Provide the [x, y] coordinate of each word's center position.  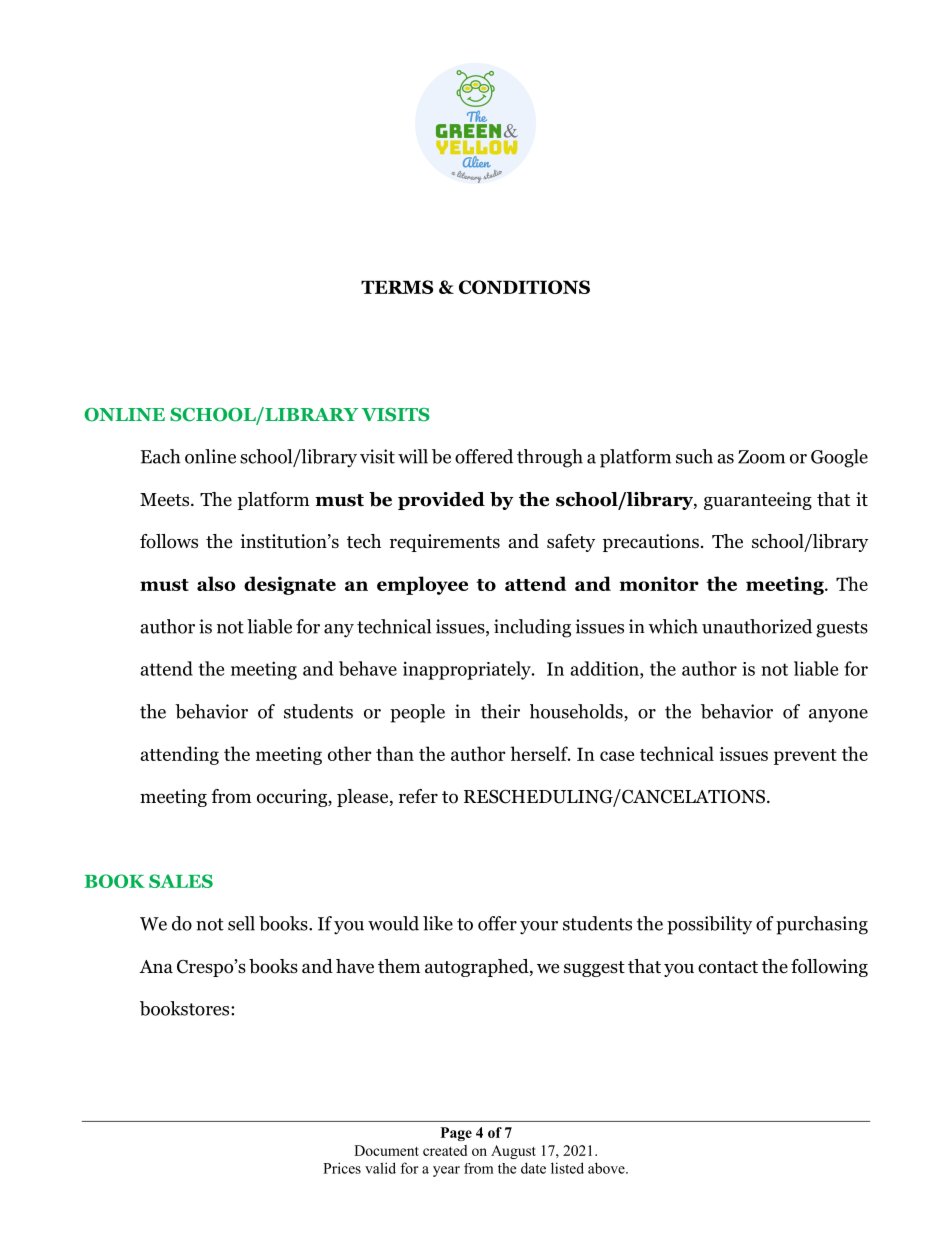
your [539, 928]
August [513, 1152]
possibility [709, 925]
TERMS [397, 287]
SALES [181, 881]
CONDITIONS [524, 287]
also [216, 583]
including [532, 628]
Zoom [761, 457]
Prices [342, 1168]
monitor [659, 583]
